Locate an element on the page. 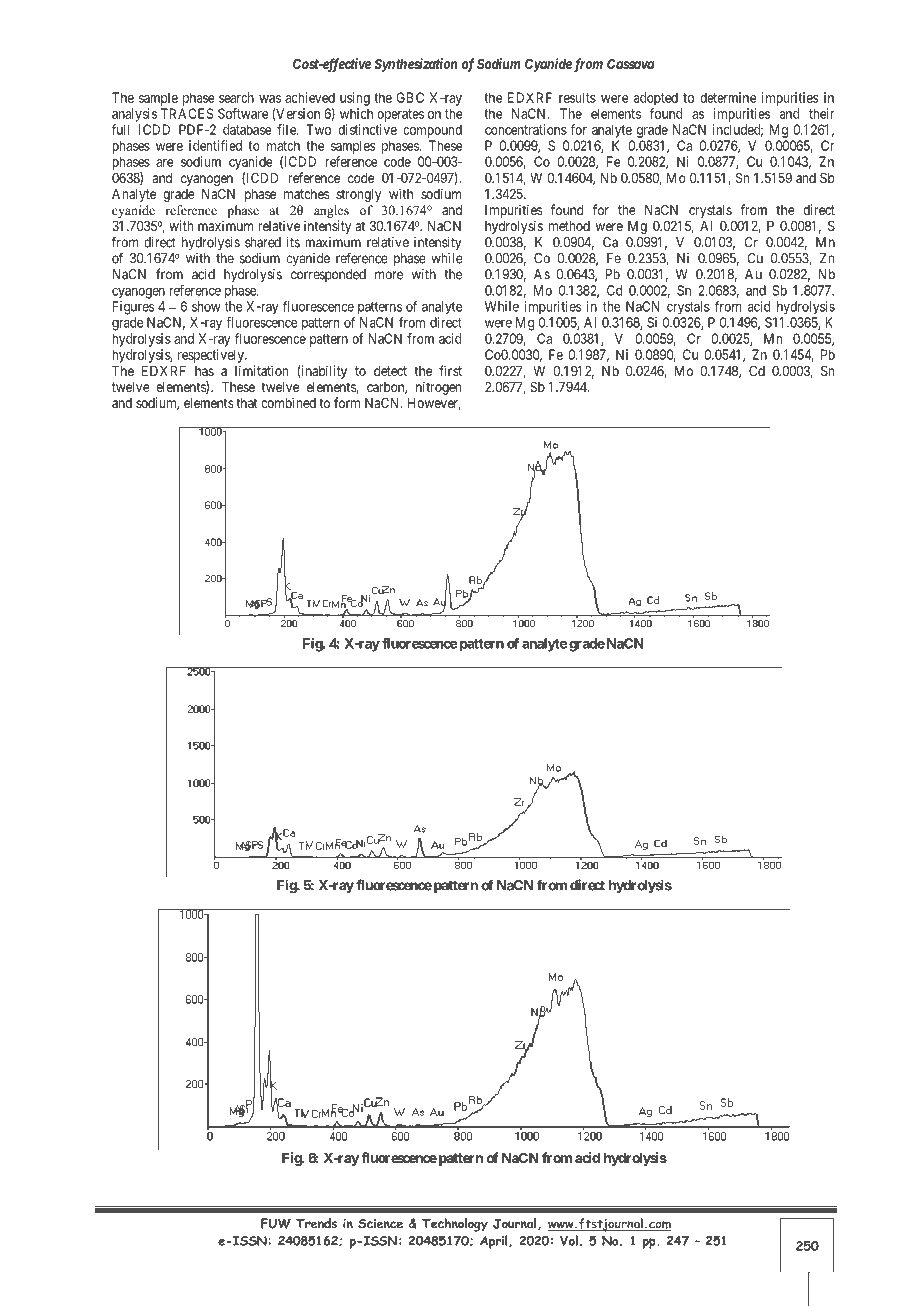 This image has height=1307, width=924. method is located at coordinates (569, 226).
